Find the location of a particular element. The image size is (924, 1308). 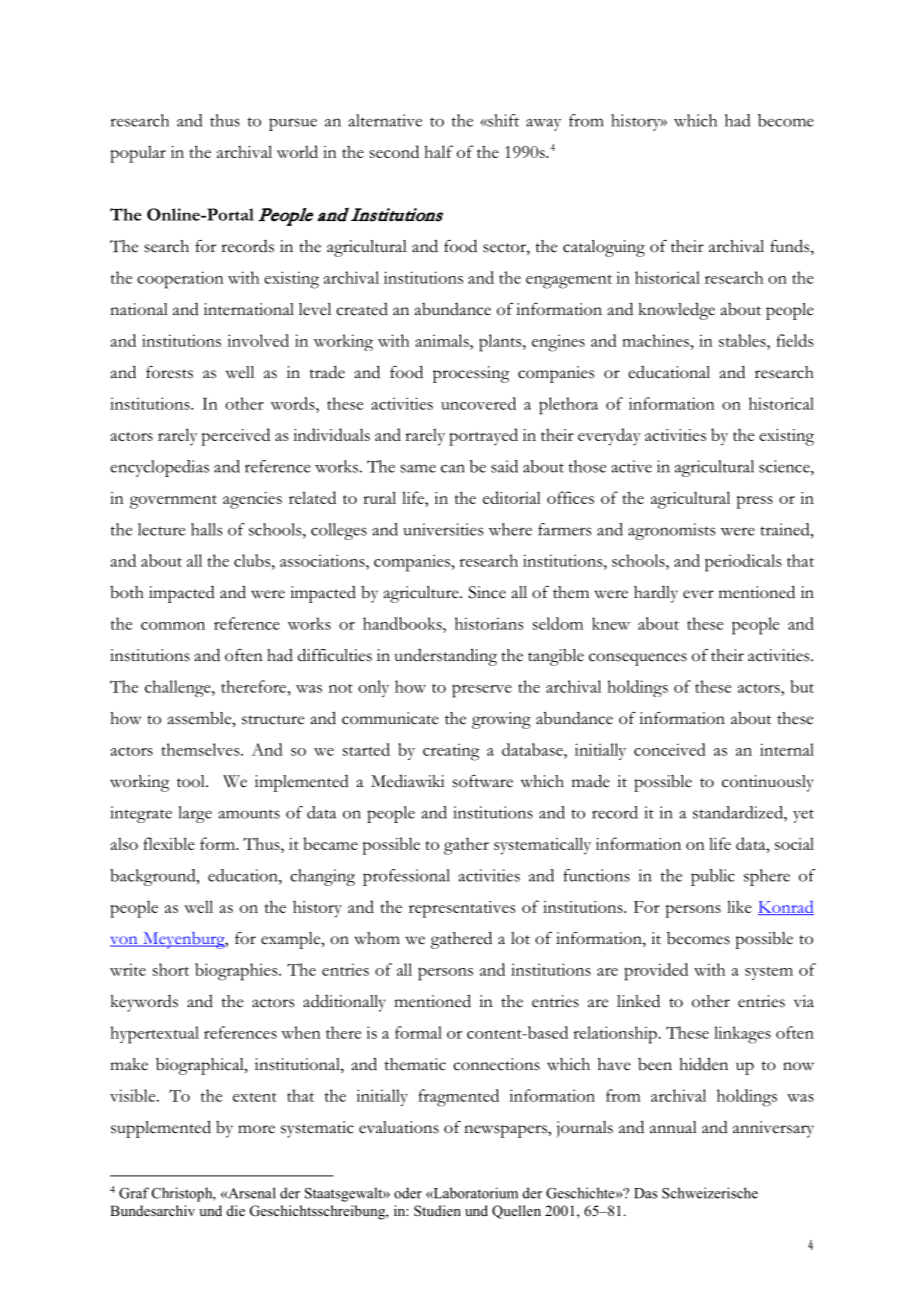

Graf is located at coordinates (134, 1193).
